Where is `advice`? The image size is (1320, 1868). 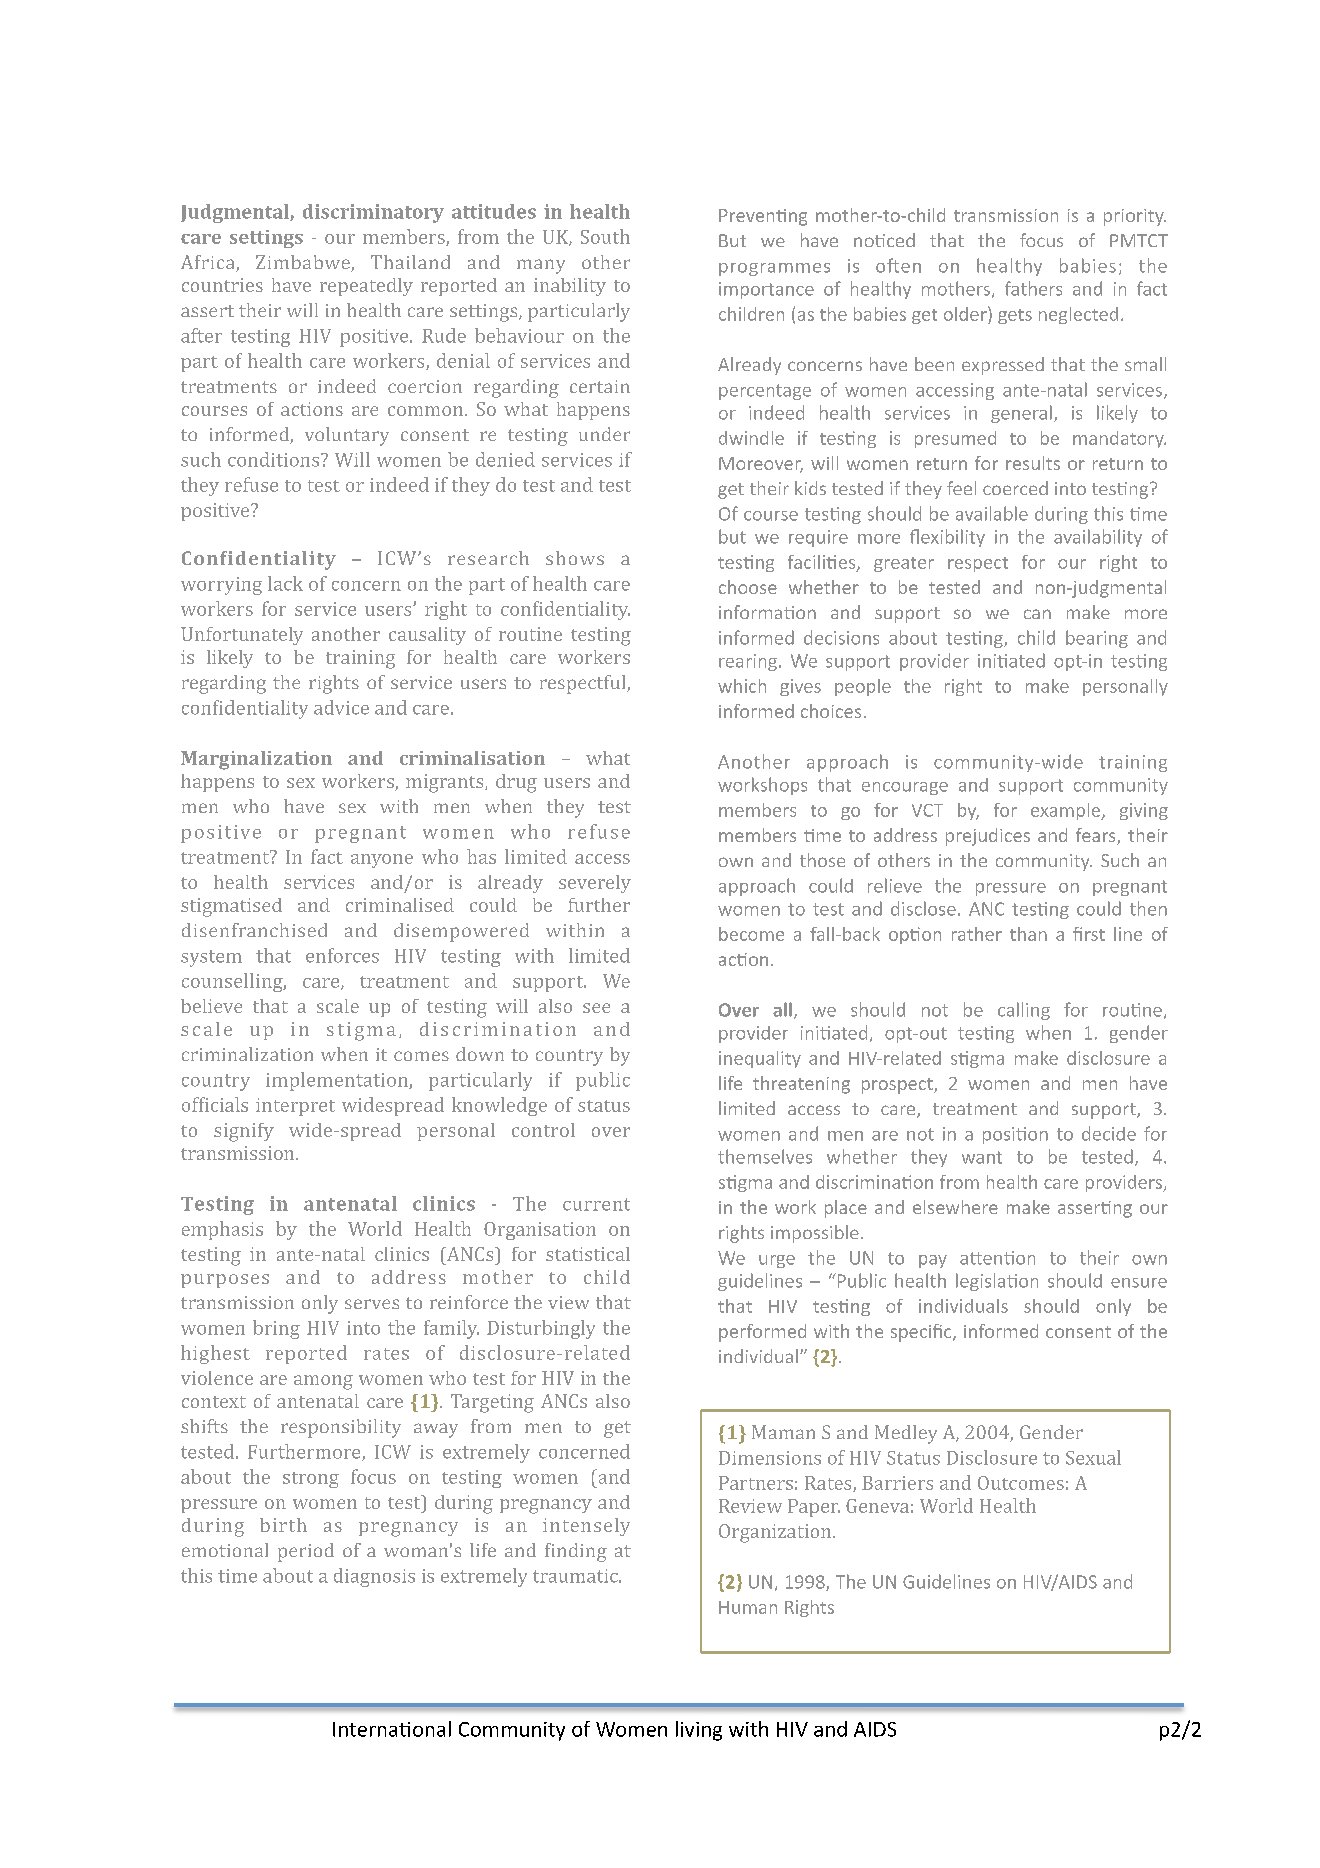
advice is located at coordinates (341, 707).
